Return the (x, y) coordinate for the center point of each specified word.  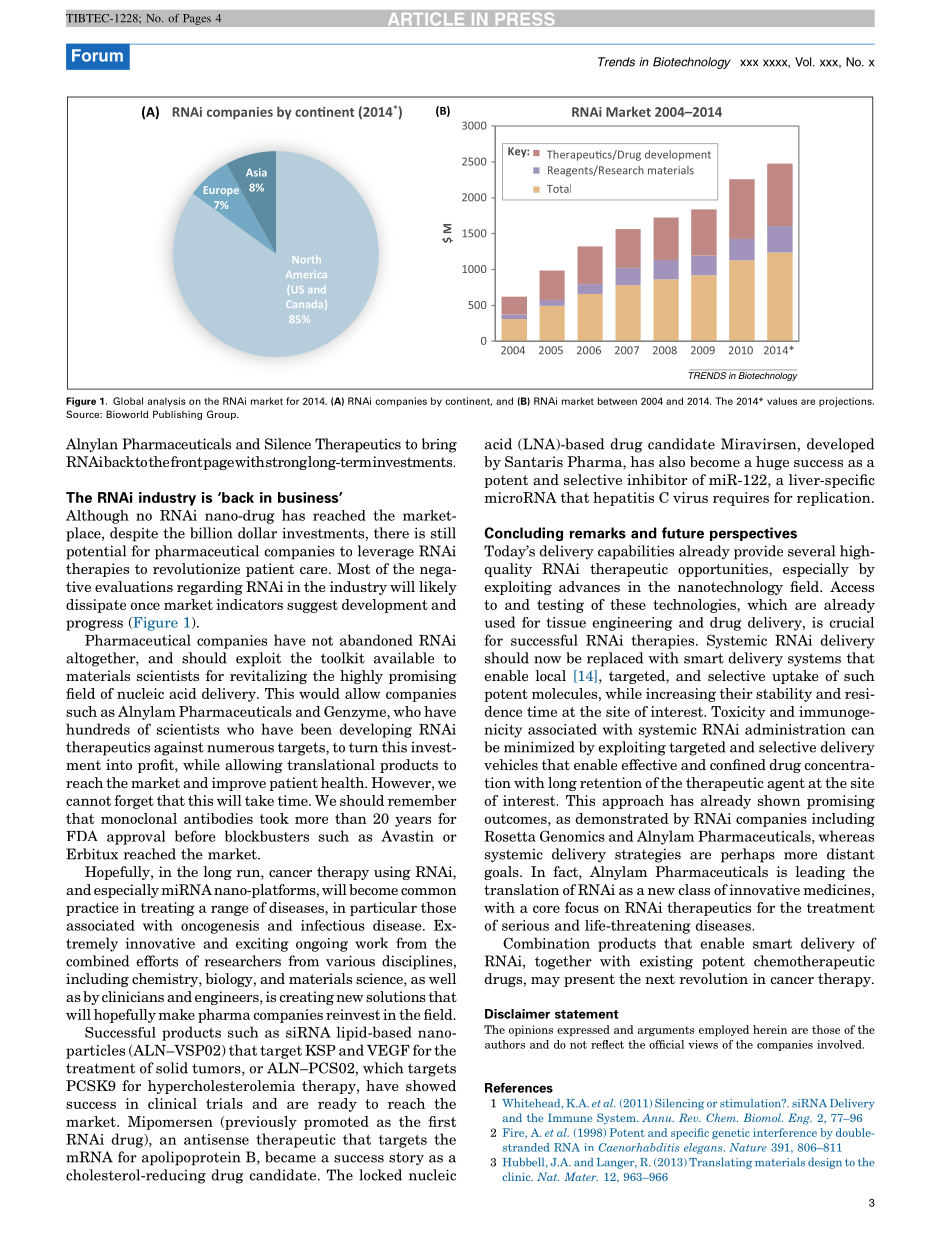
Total (559, 188)
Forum (97, 55)
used (500, 622)
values (782, 401)
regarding (210, 588)
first (442, 1121)
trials (224, 1103)
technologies (695, 606)
